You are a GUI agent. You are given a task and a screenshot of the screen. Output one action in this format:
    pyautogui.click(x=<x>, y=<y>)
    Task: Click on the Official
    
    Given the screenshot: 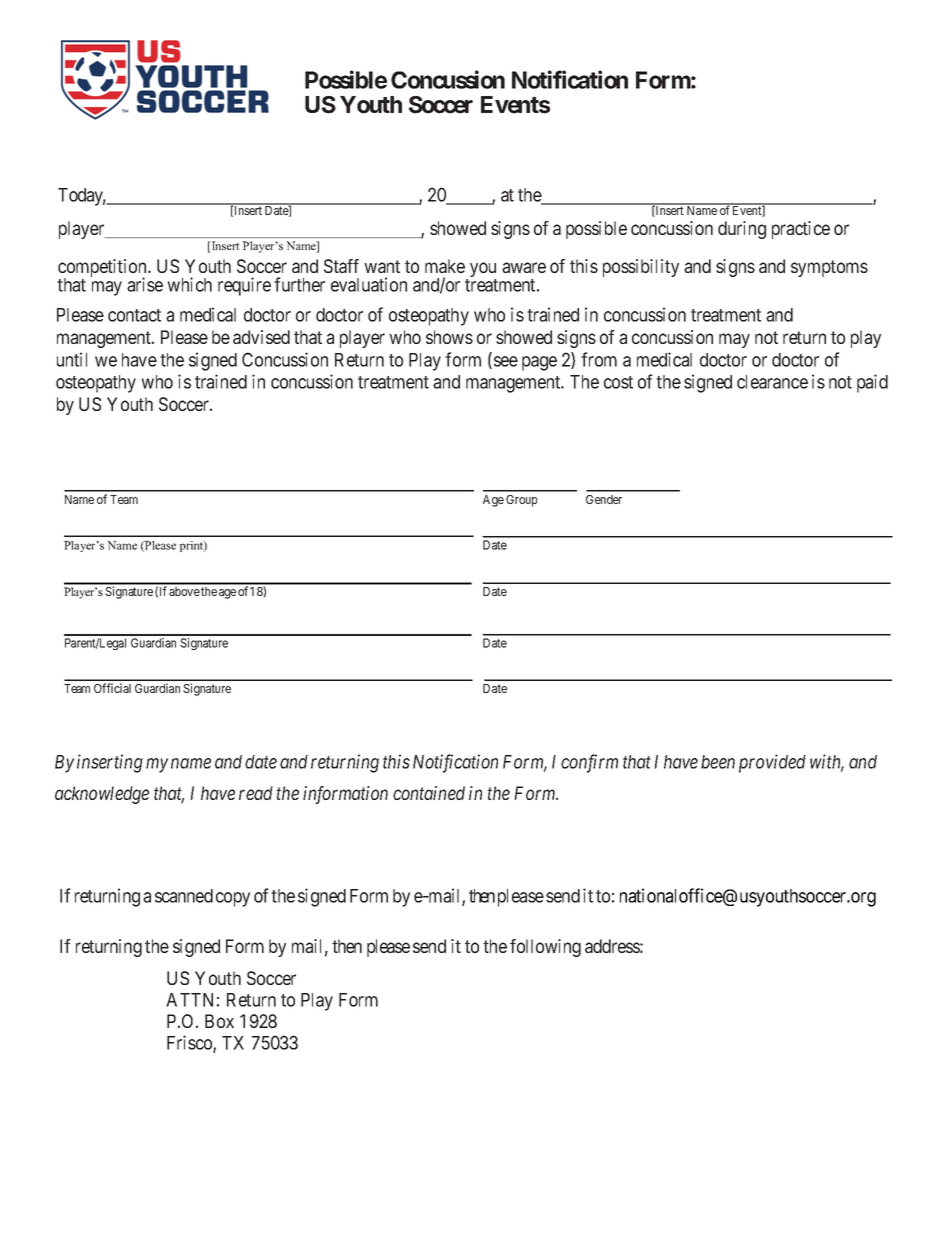 What is the action you would take?
    pyautogui.click(x=112, y=688)
